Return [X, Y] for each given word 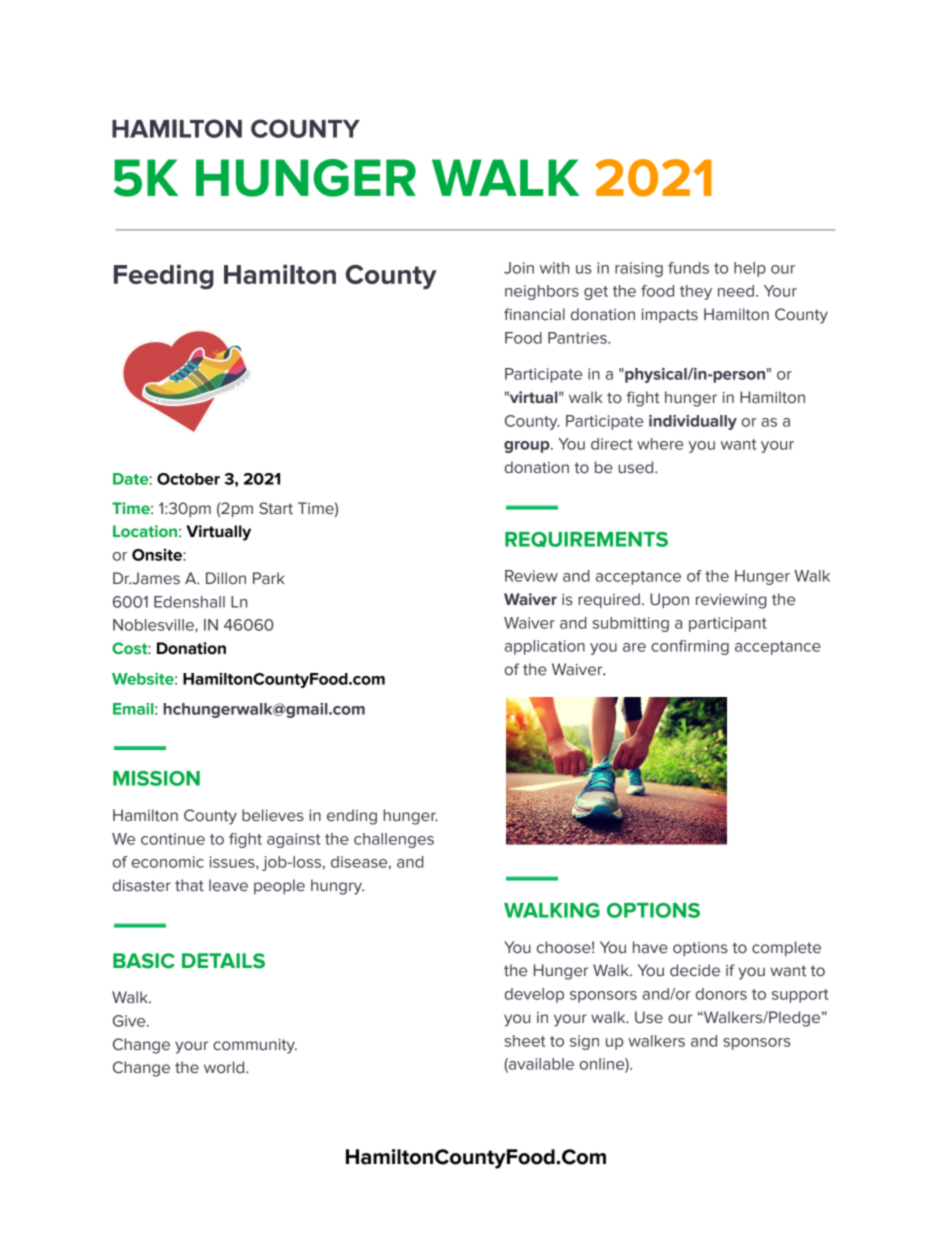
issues [233, 862]
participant [728, 624]
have [650, 947]
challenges [394, 840]
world [225, 1067]
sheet [525, 1041]
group [528, 447]
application [545, 647]
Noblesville [154, 625]
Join [519, 268]
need [736, 291]
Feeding [164, 277]
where [660, 444]
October [188, 479]
